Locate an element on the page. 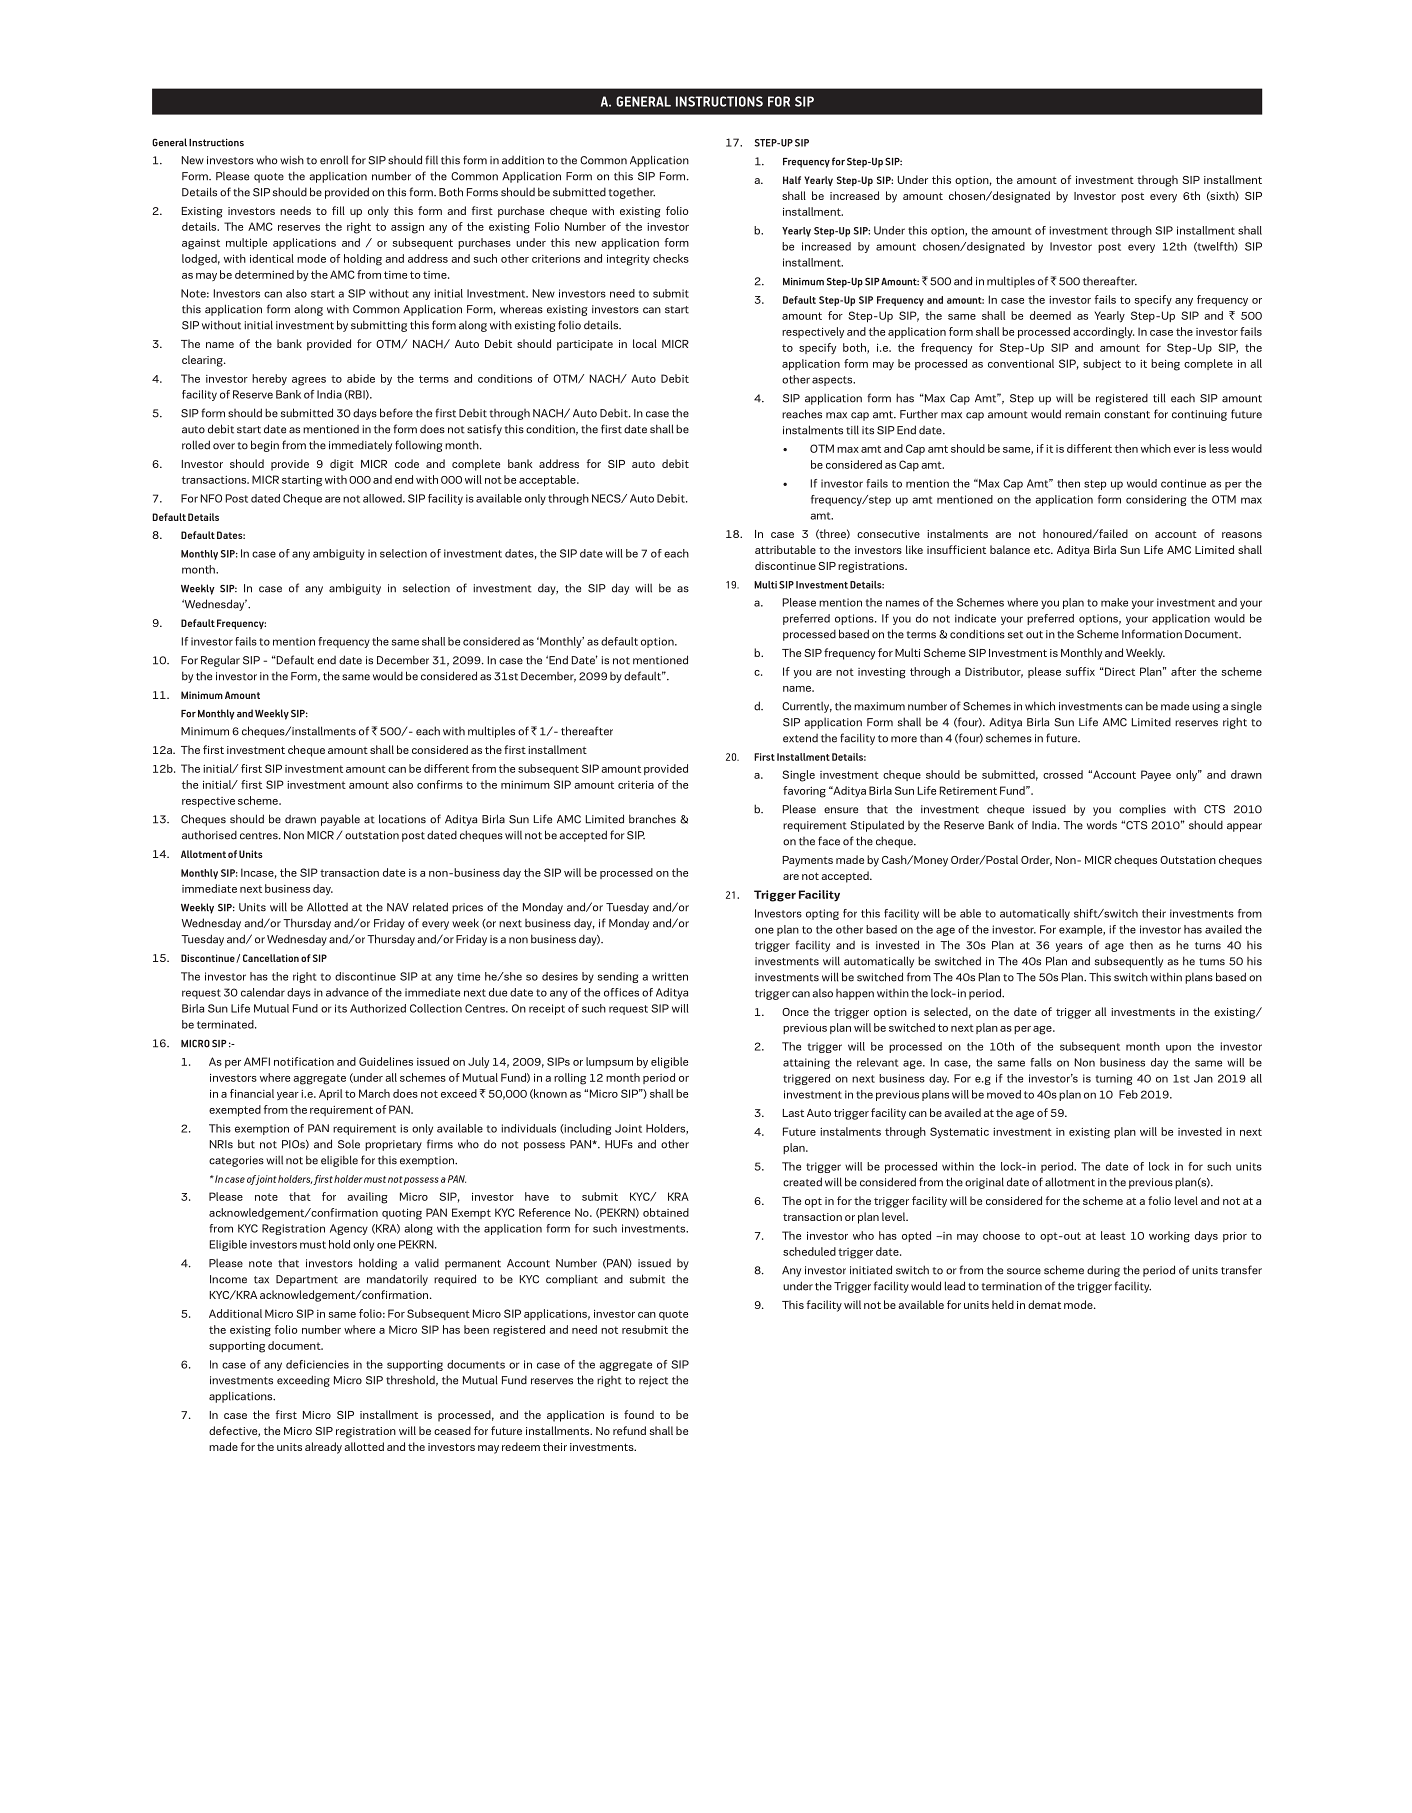  considering is located at coordinates (1156, 500).
